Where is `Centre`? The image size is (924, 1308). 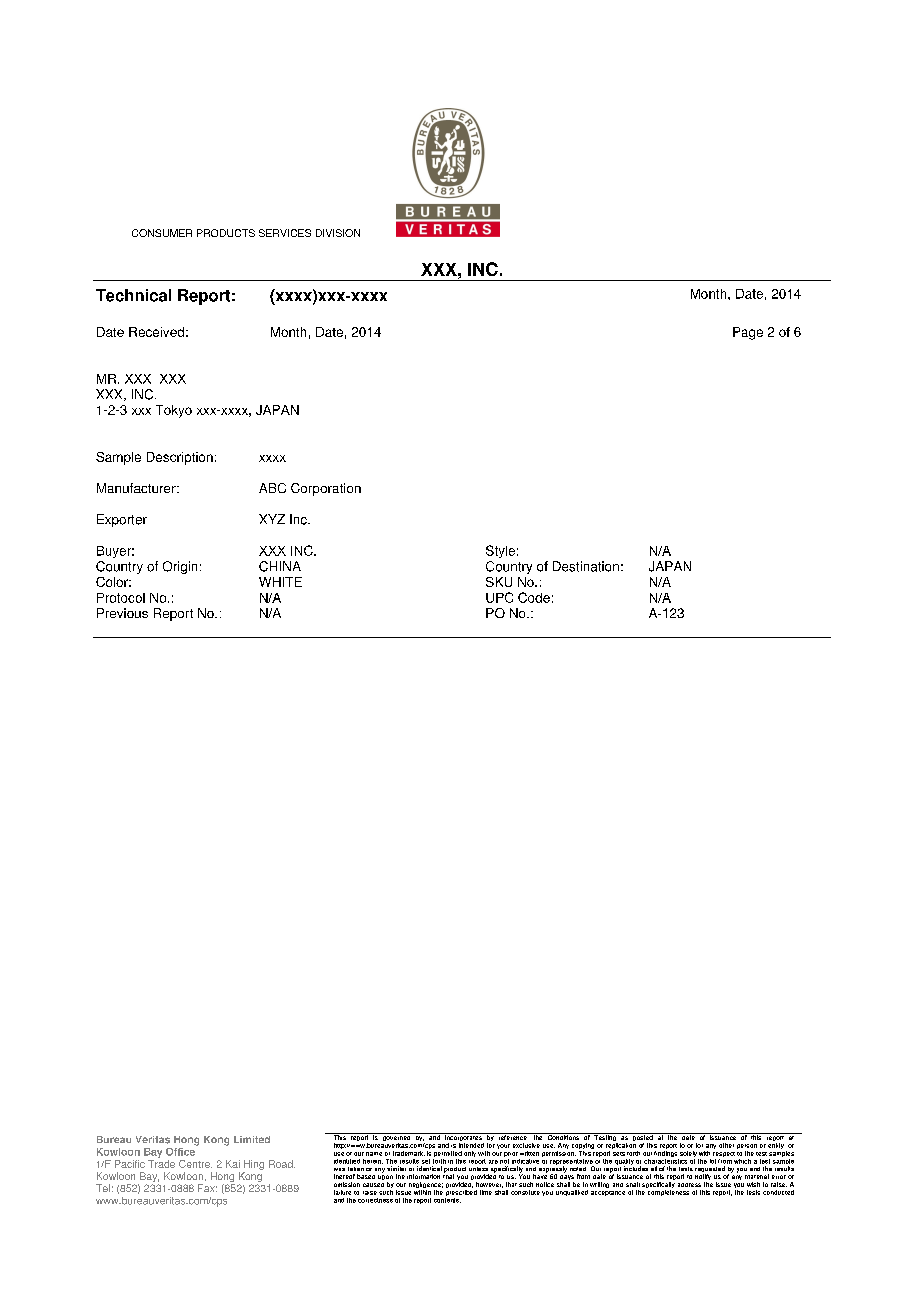 Centre is located at coordinates (195, 1164).
